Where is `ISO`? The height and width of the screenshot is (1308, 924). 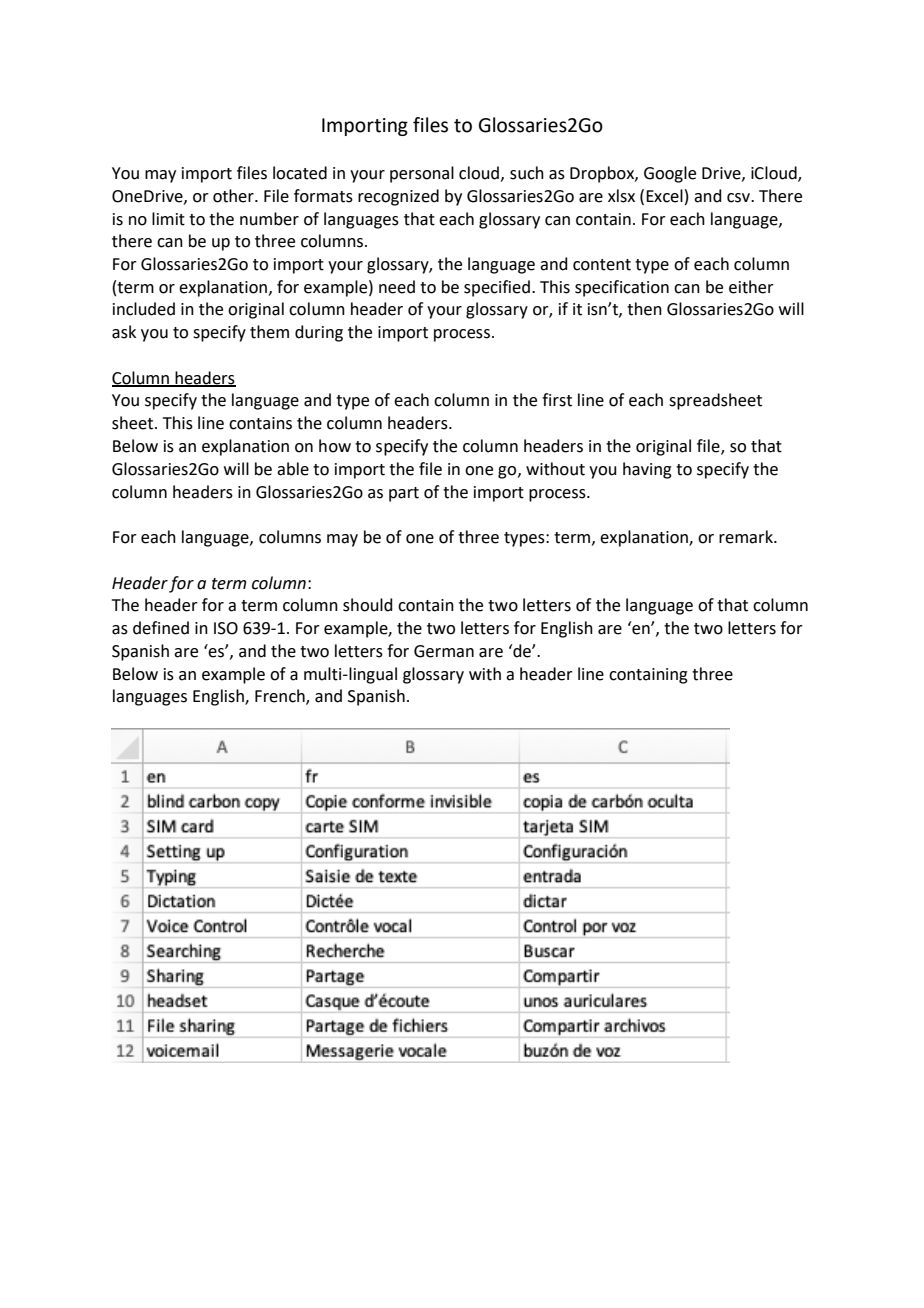
ISO is located at coordinates (226, 628).
